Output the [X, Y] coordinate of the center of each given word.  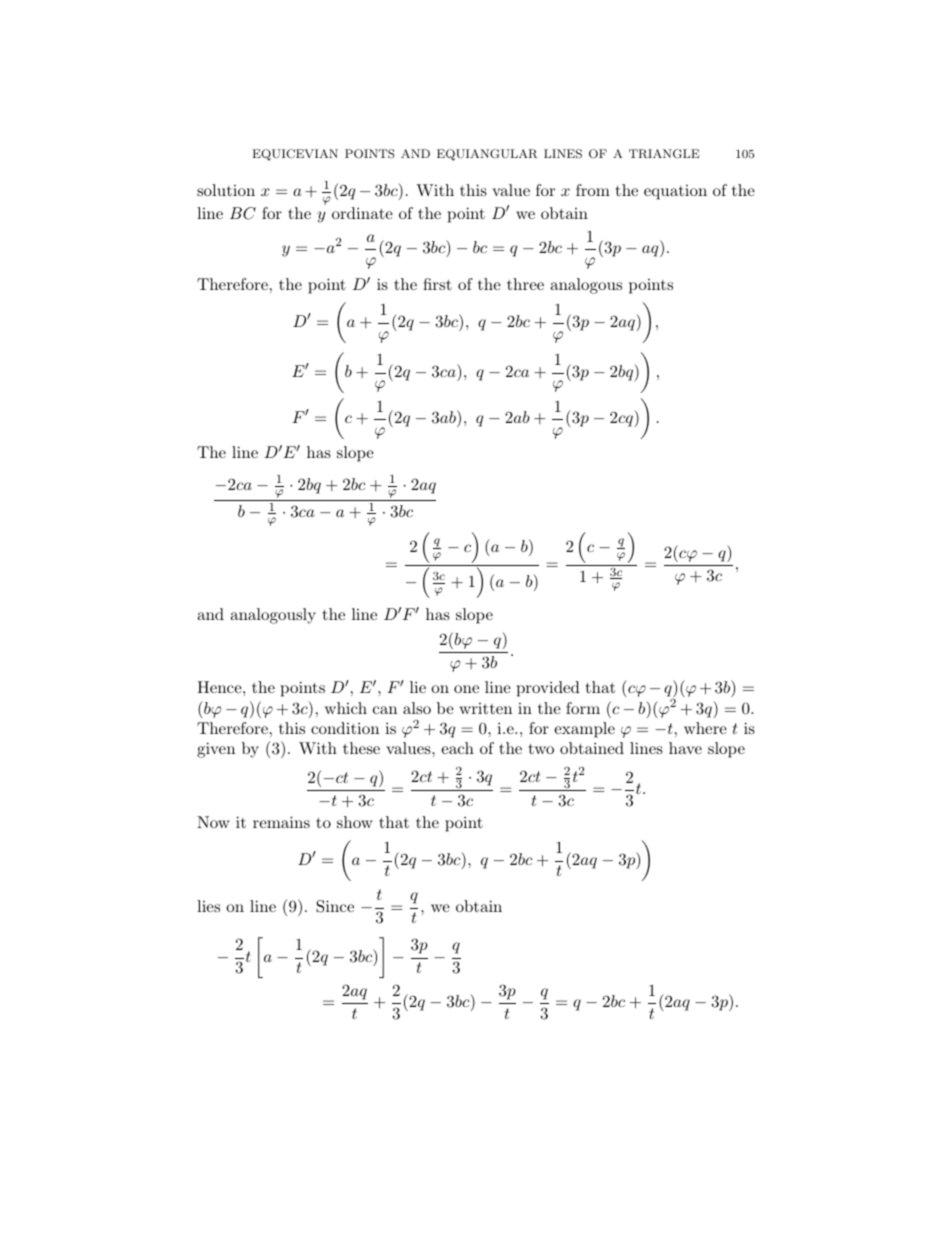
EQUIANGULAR [487, 155]
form [583, 708]
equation [675, 192]
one [466, 689]
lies [208, 906]
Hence [220, 687]
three [525, 284]
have [685, 748]
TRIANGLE [664, 154]
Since [335, 906]
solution [226, 190]
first [437, 284]
